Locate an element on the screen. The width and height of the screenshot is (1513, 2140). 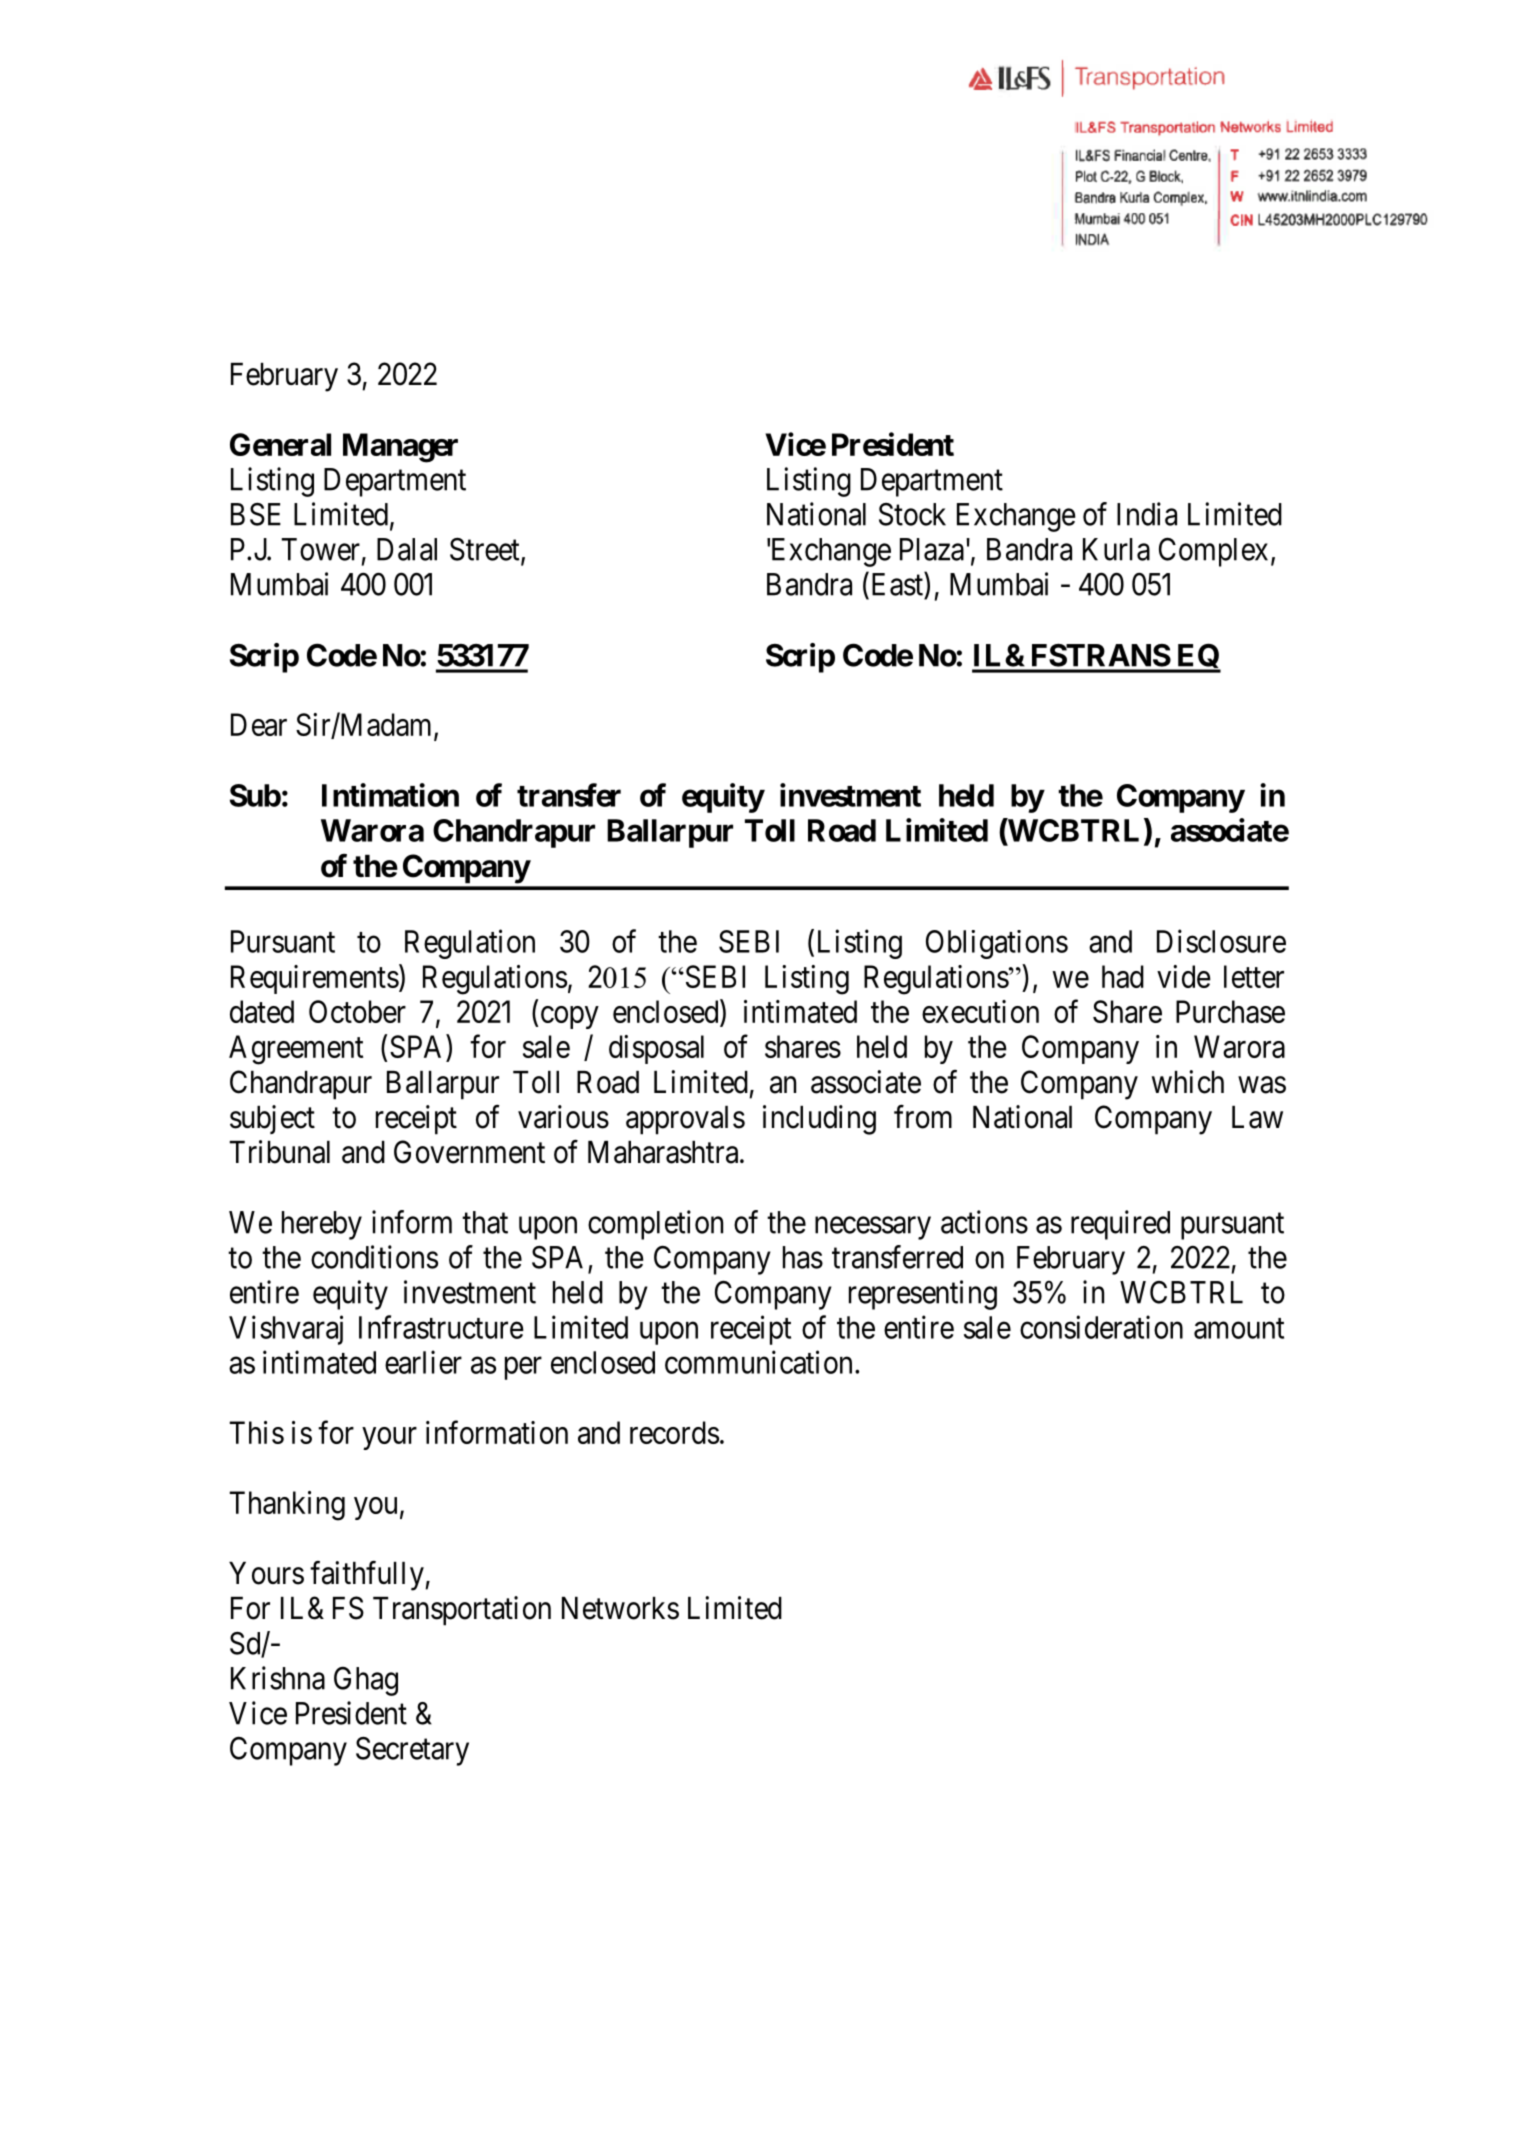
including is located at coordinates (819, 1120).
